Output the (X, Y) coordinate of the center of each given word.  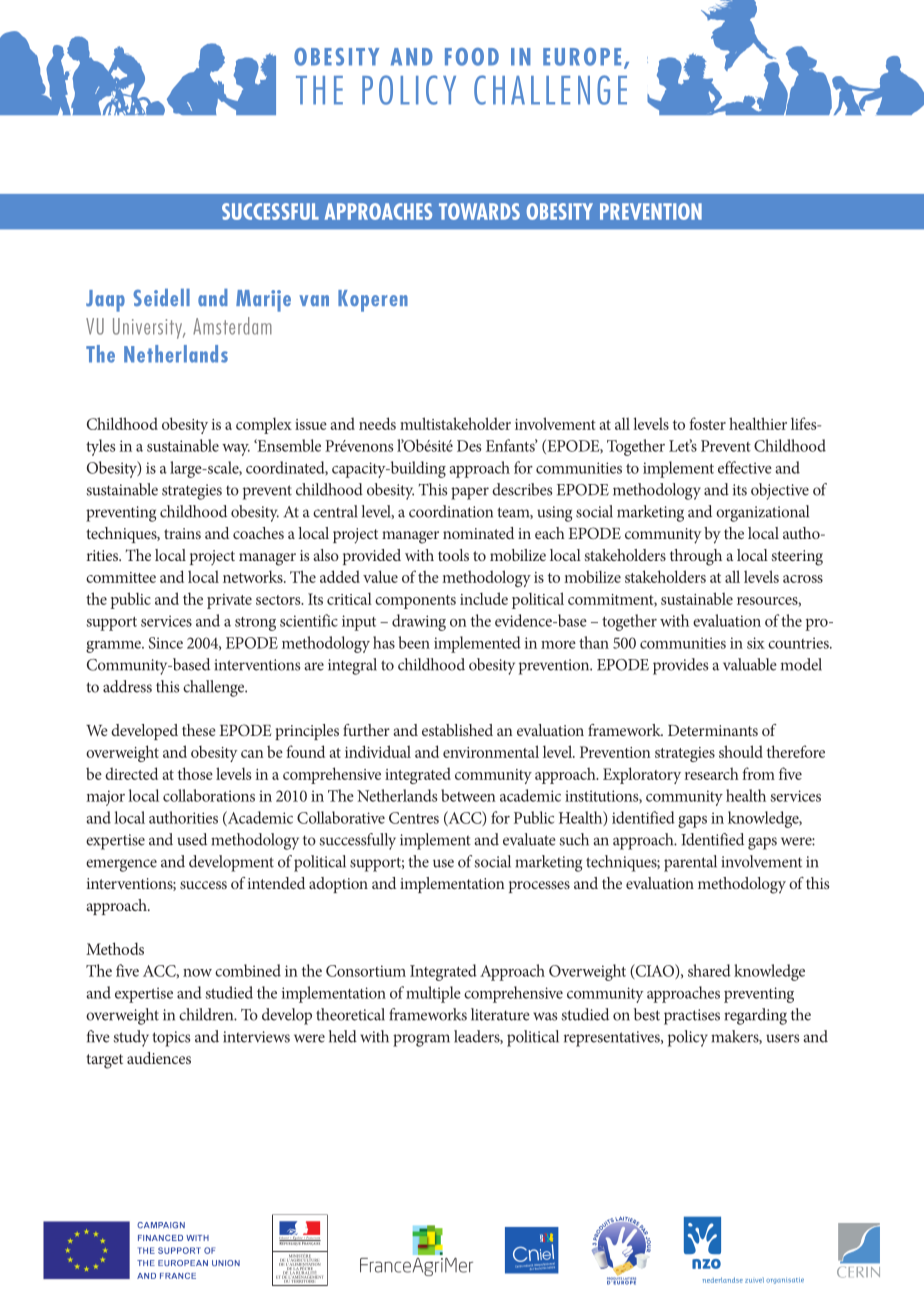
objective (780, 491)
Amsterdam (232, 326)
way (236, 450)
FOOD (472, 57)
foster (707, 423)
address (127, 686)
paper (470, 493)
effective (745, 467)
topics (171, 1039)
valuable (750, 664)
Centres (414, 818)
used (192, 839)
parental (690, 863)
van (314, 300)
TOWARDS (479, 211)
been (414, 642)
